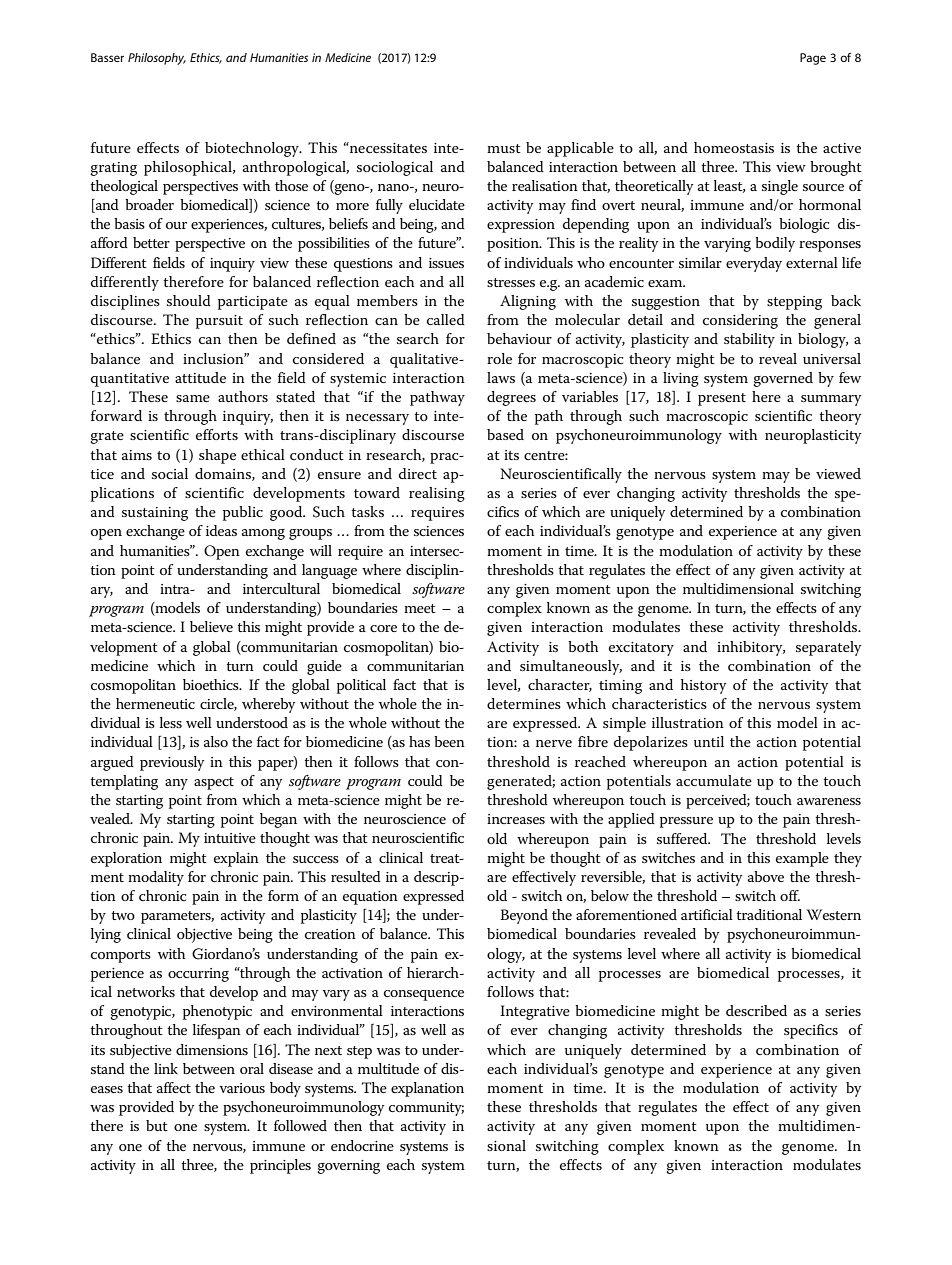  I want to click on must, so click(504, 148).
